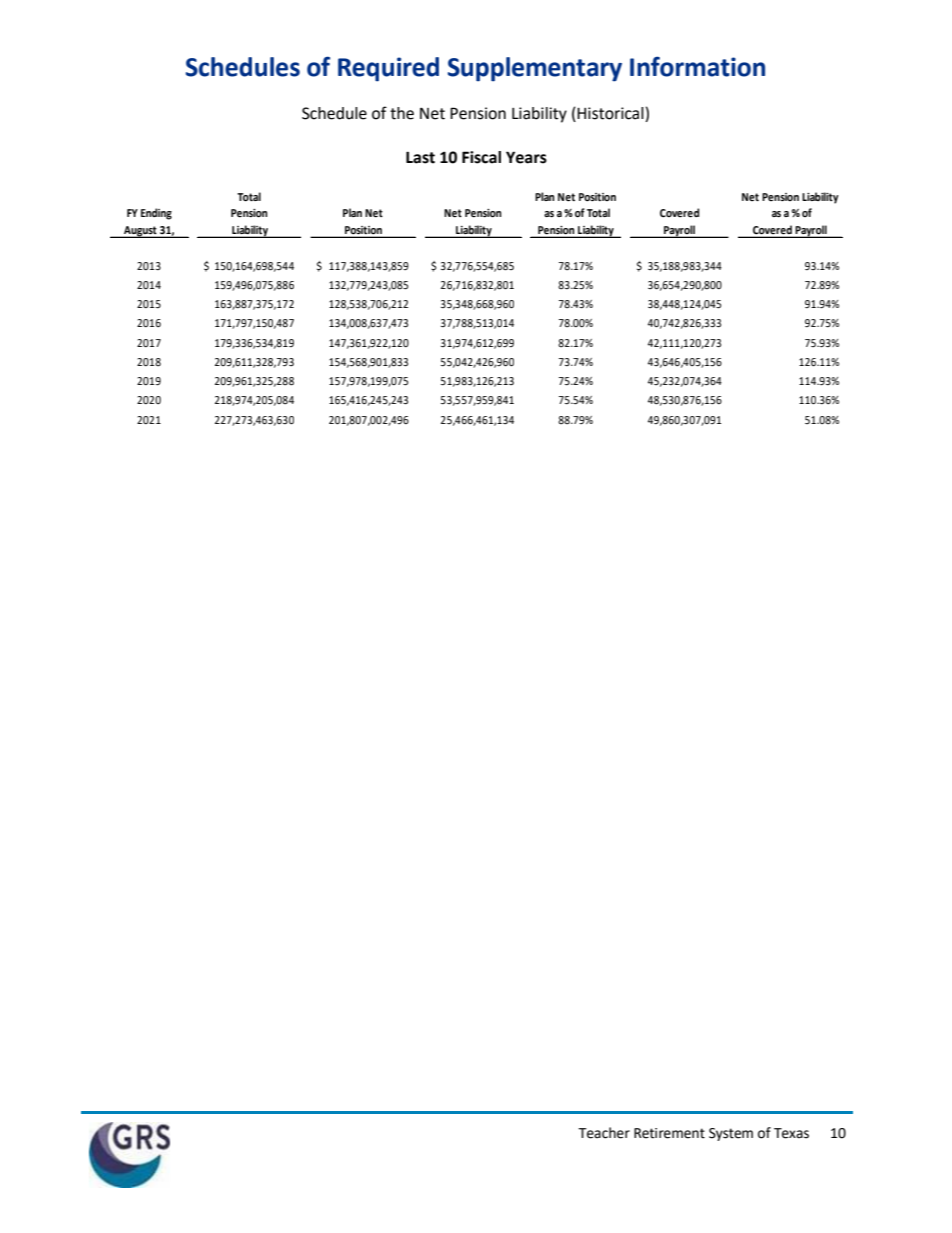 The width and height of the screenshot is (952, 1233). What do you see at coordinates (791, 1133) in the screenshot?
I see `Texas` at bounding box center [791, 1133].
